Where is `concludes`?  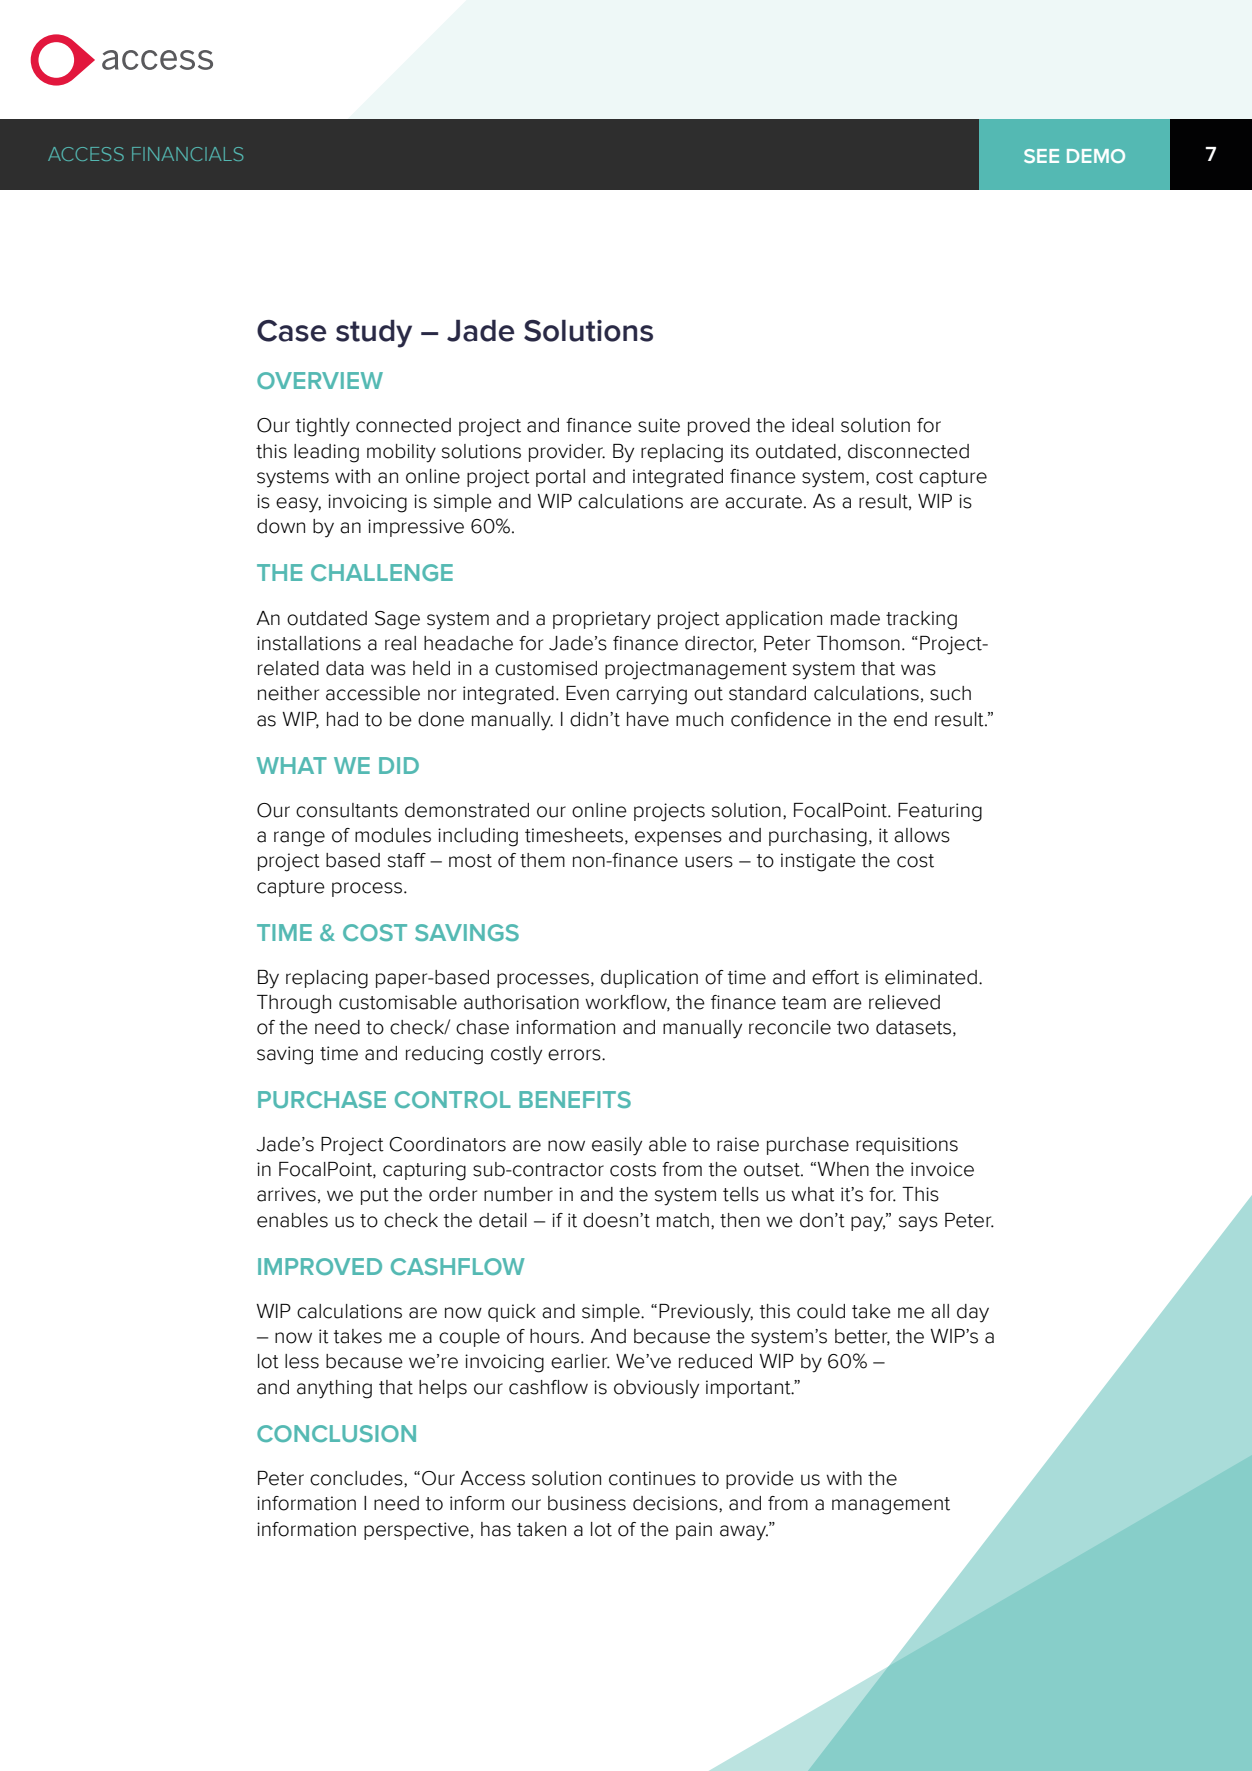 concludes is located at coordinates (357, 1478).
